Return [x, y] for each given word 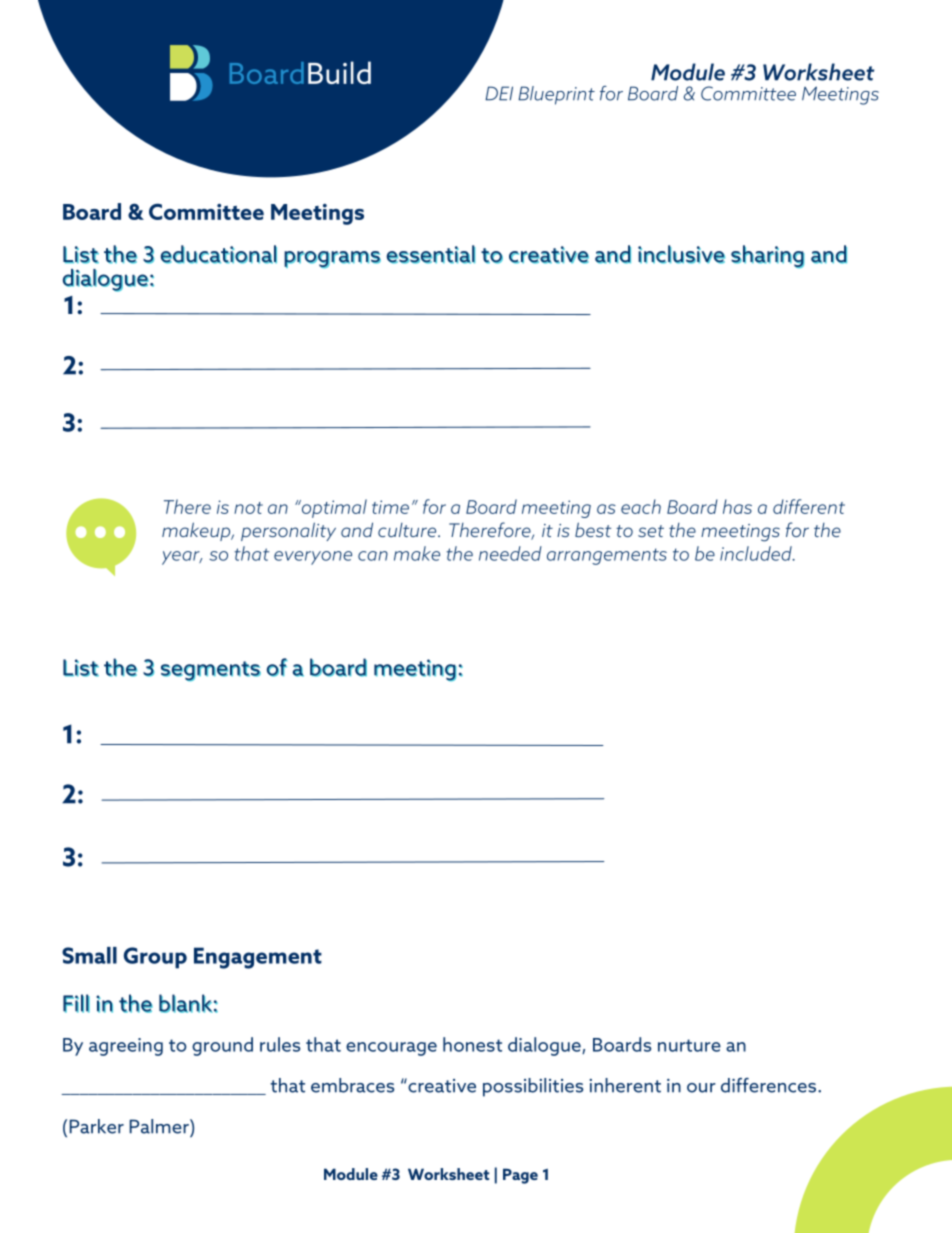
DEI [499, 93]
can [373, 556]
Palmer [160, 1126]
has [737, 506]
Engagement [258, 958]
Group [155, 958]
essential [430, 254]
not [248, 508]
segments [211, 671]
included [757, 553]
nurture [689, 1045]
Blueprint [556, 95]
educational [218, 254]
